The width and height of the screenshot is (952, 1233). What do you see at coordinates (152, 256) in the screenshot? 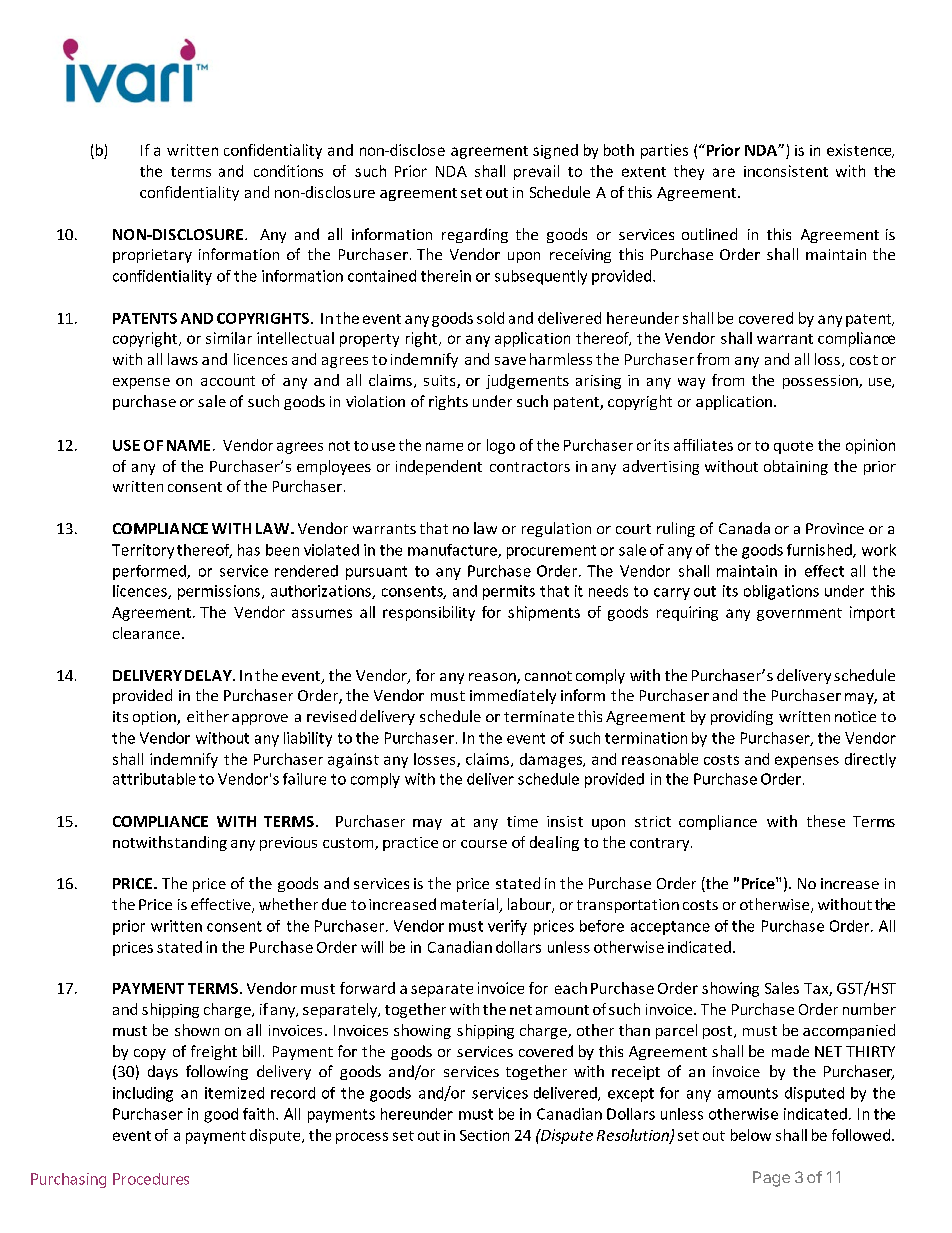
I see `proprietary` at bounding box center [152, 256].
